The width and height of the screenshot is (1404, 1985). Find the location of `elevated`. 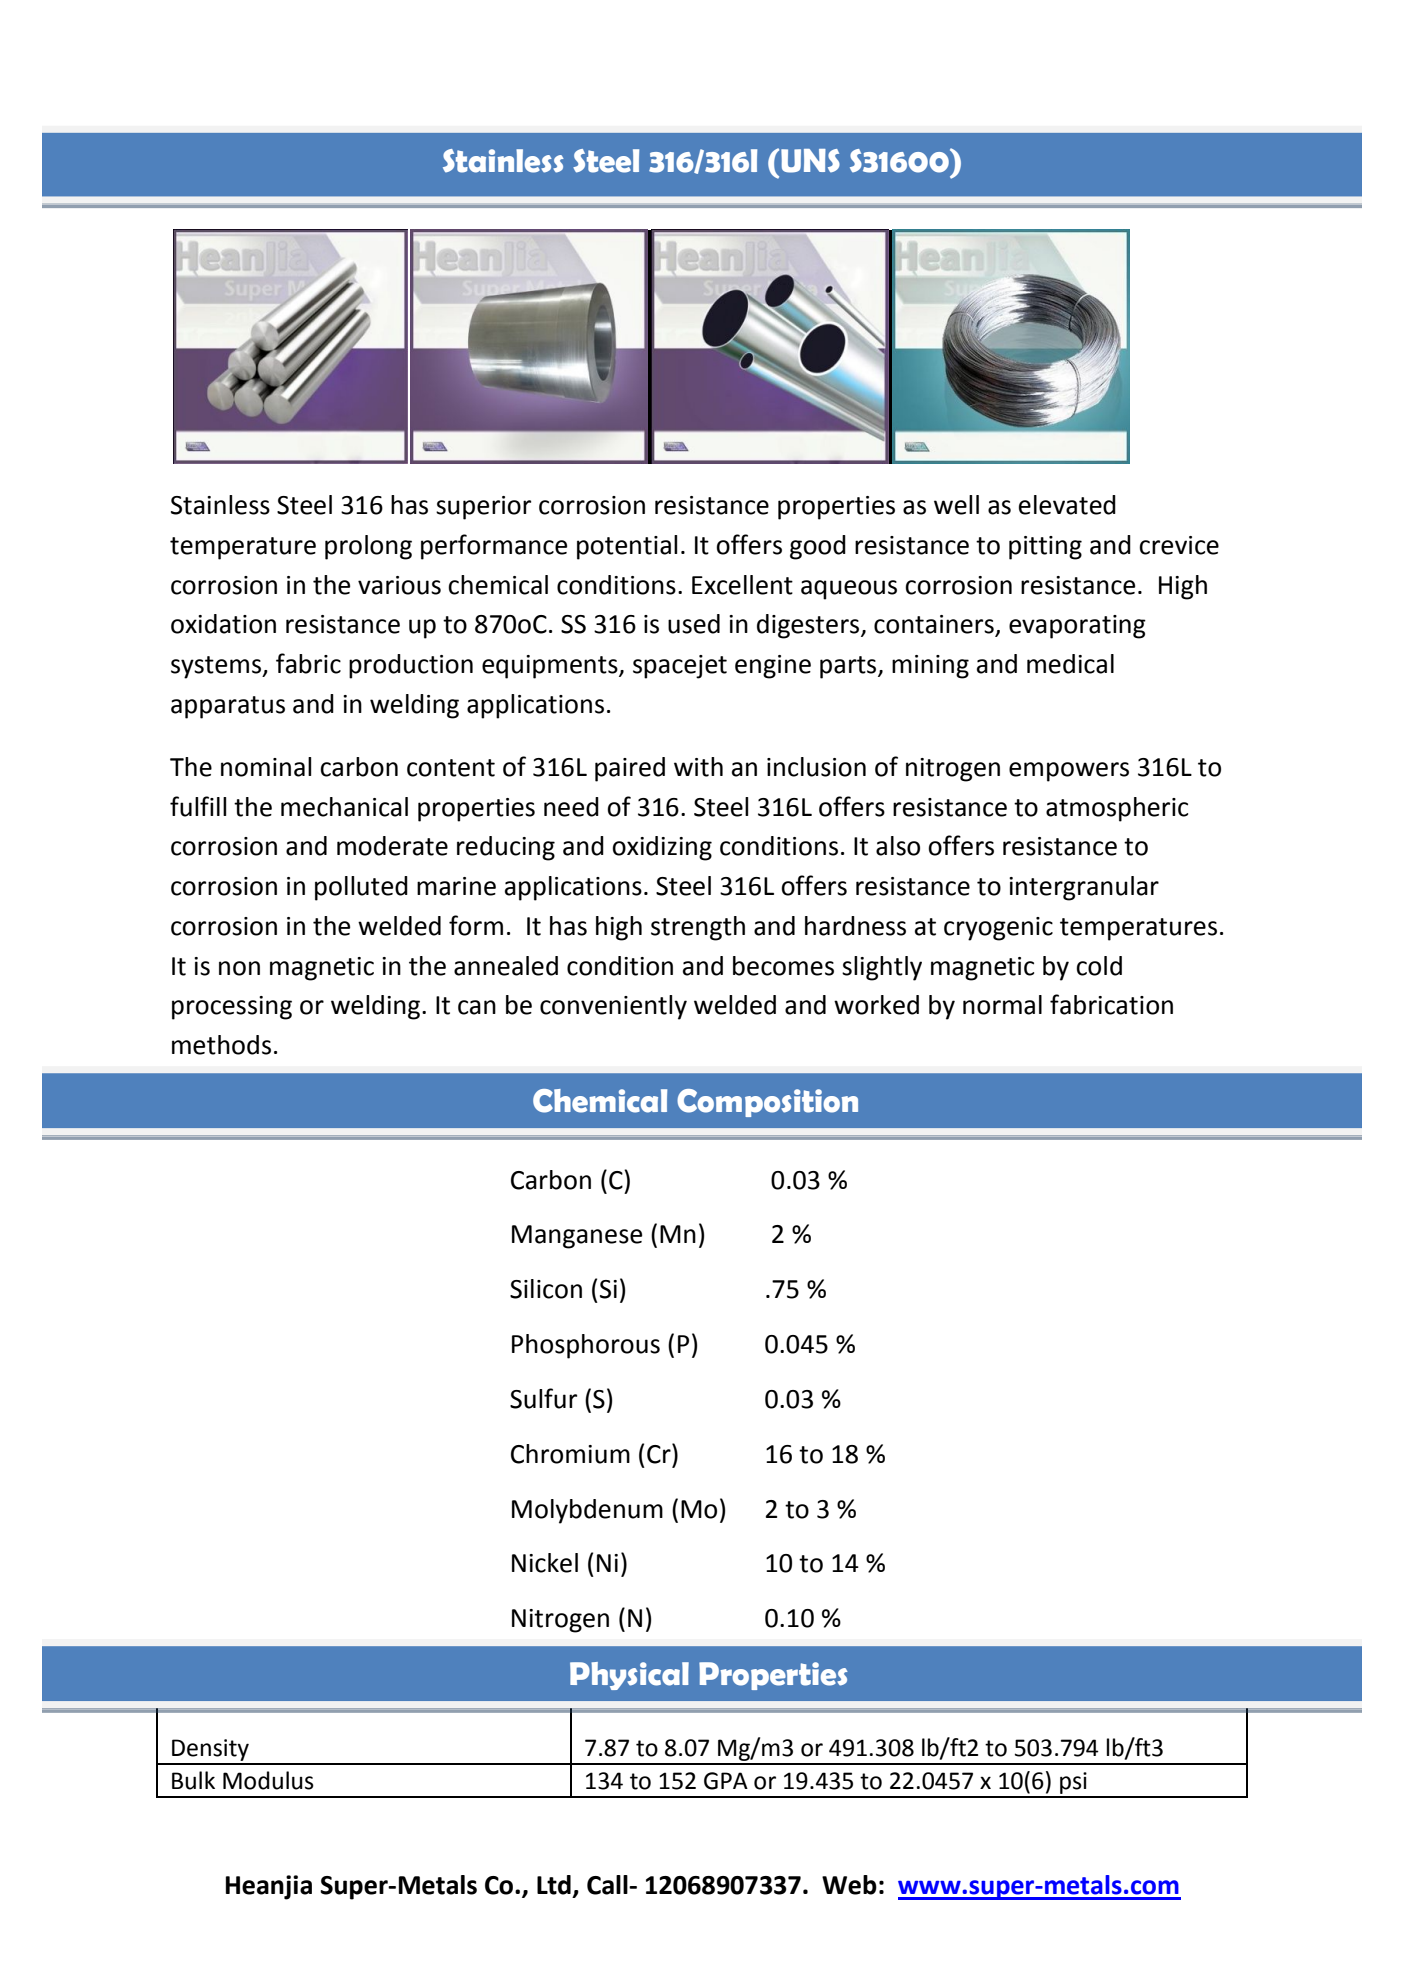

elevated is located at coordinates (1067, 505).
